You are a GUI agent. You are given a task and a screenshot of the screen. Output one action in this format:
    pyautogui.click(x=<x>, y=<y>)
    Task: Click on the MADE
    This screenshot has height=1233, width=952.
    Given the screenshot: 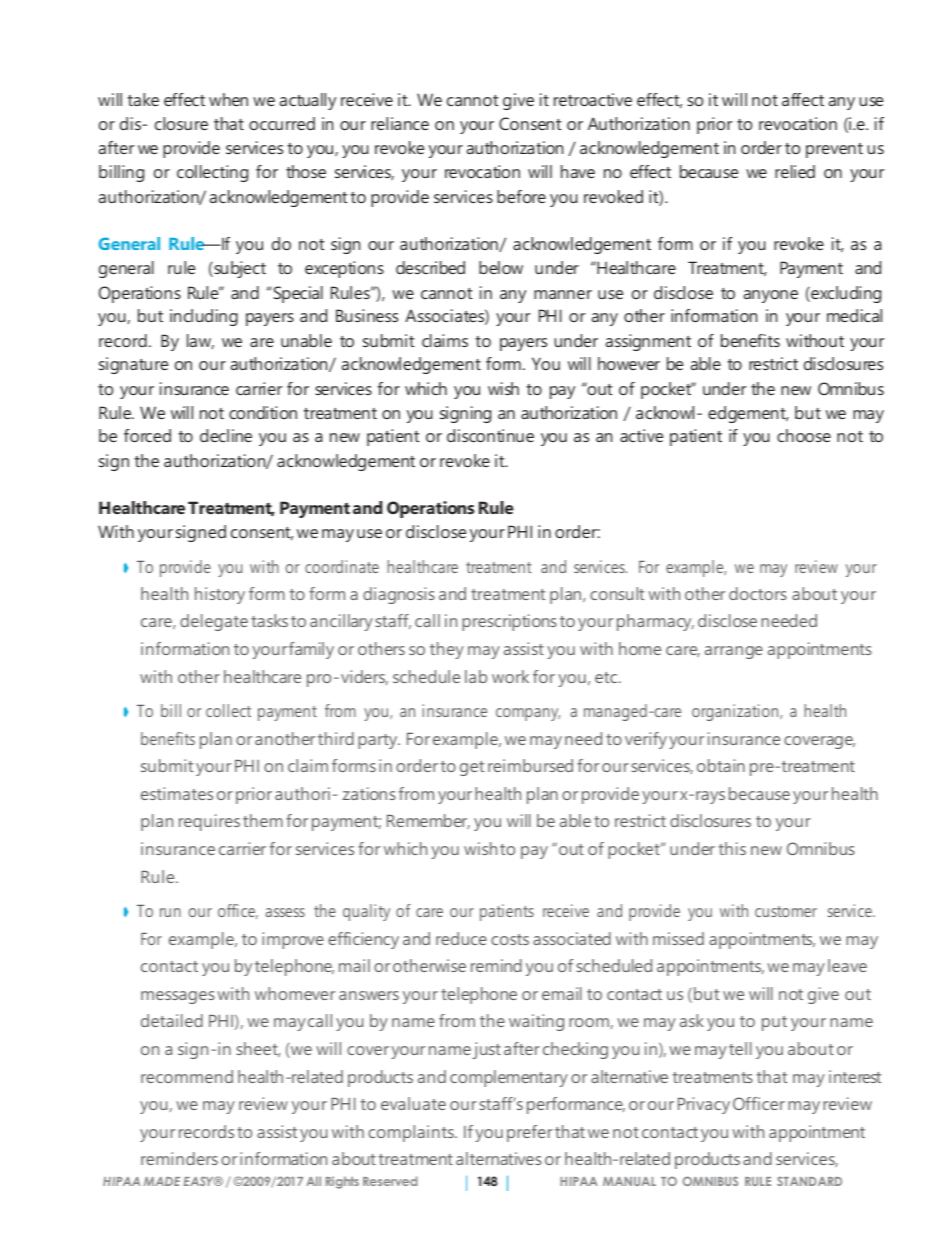 What is the action you would take?
    pyautogui.click(x=162, y=1181)
